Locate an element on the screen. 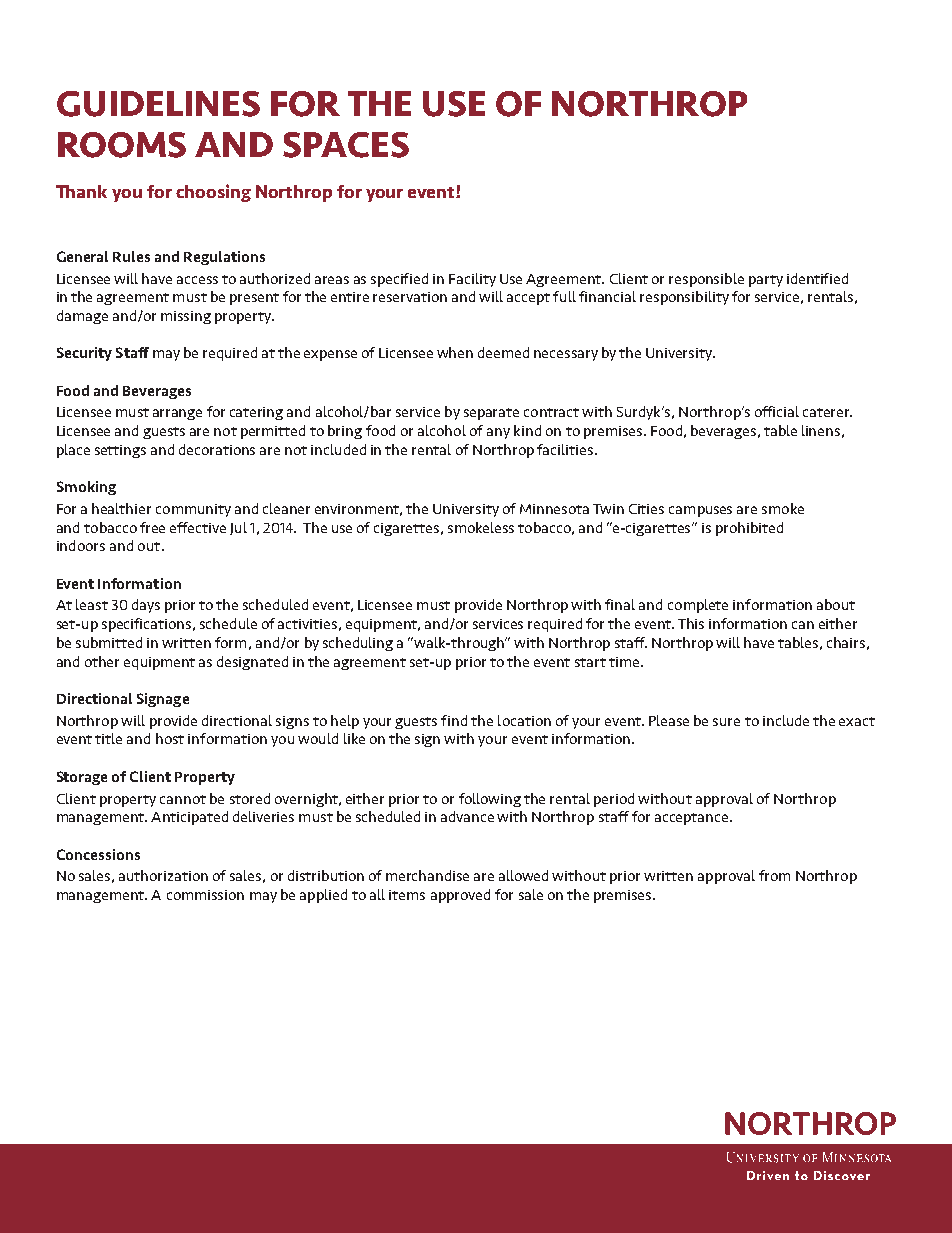  party is located at coordinates (766, 281).
